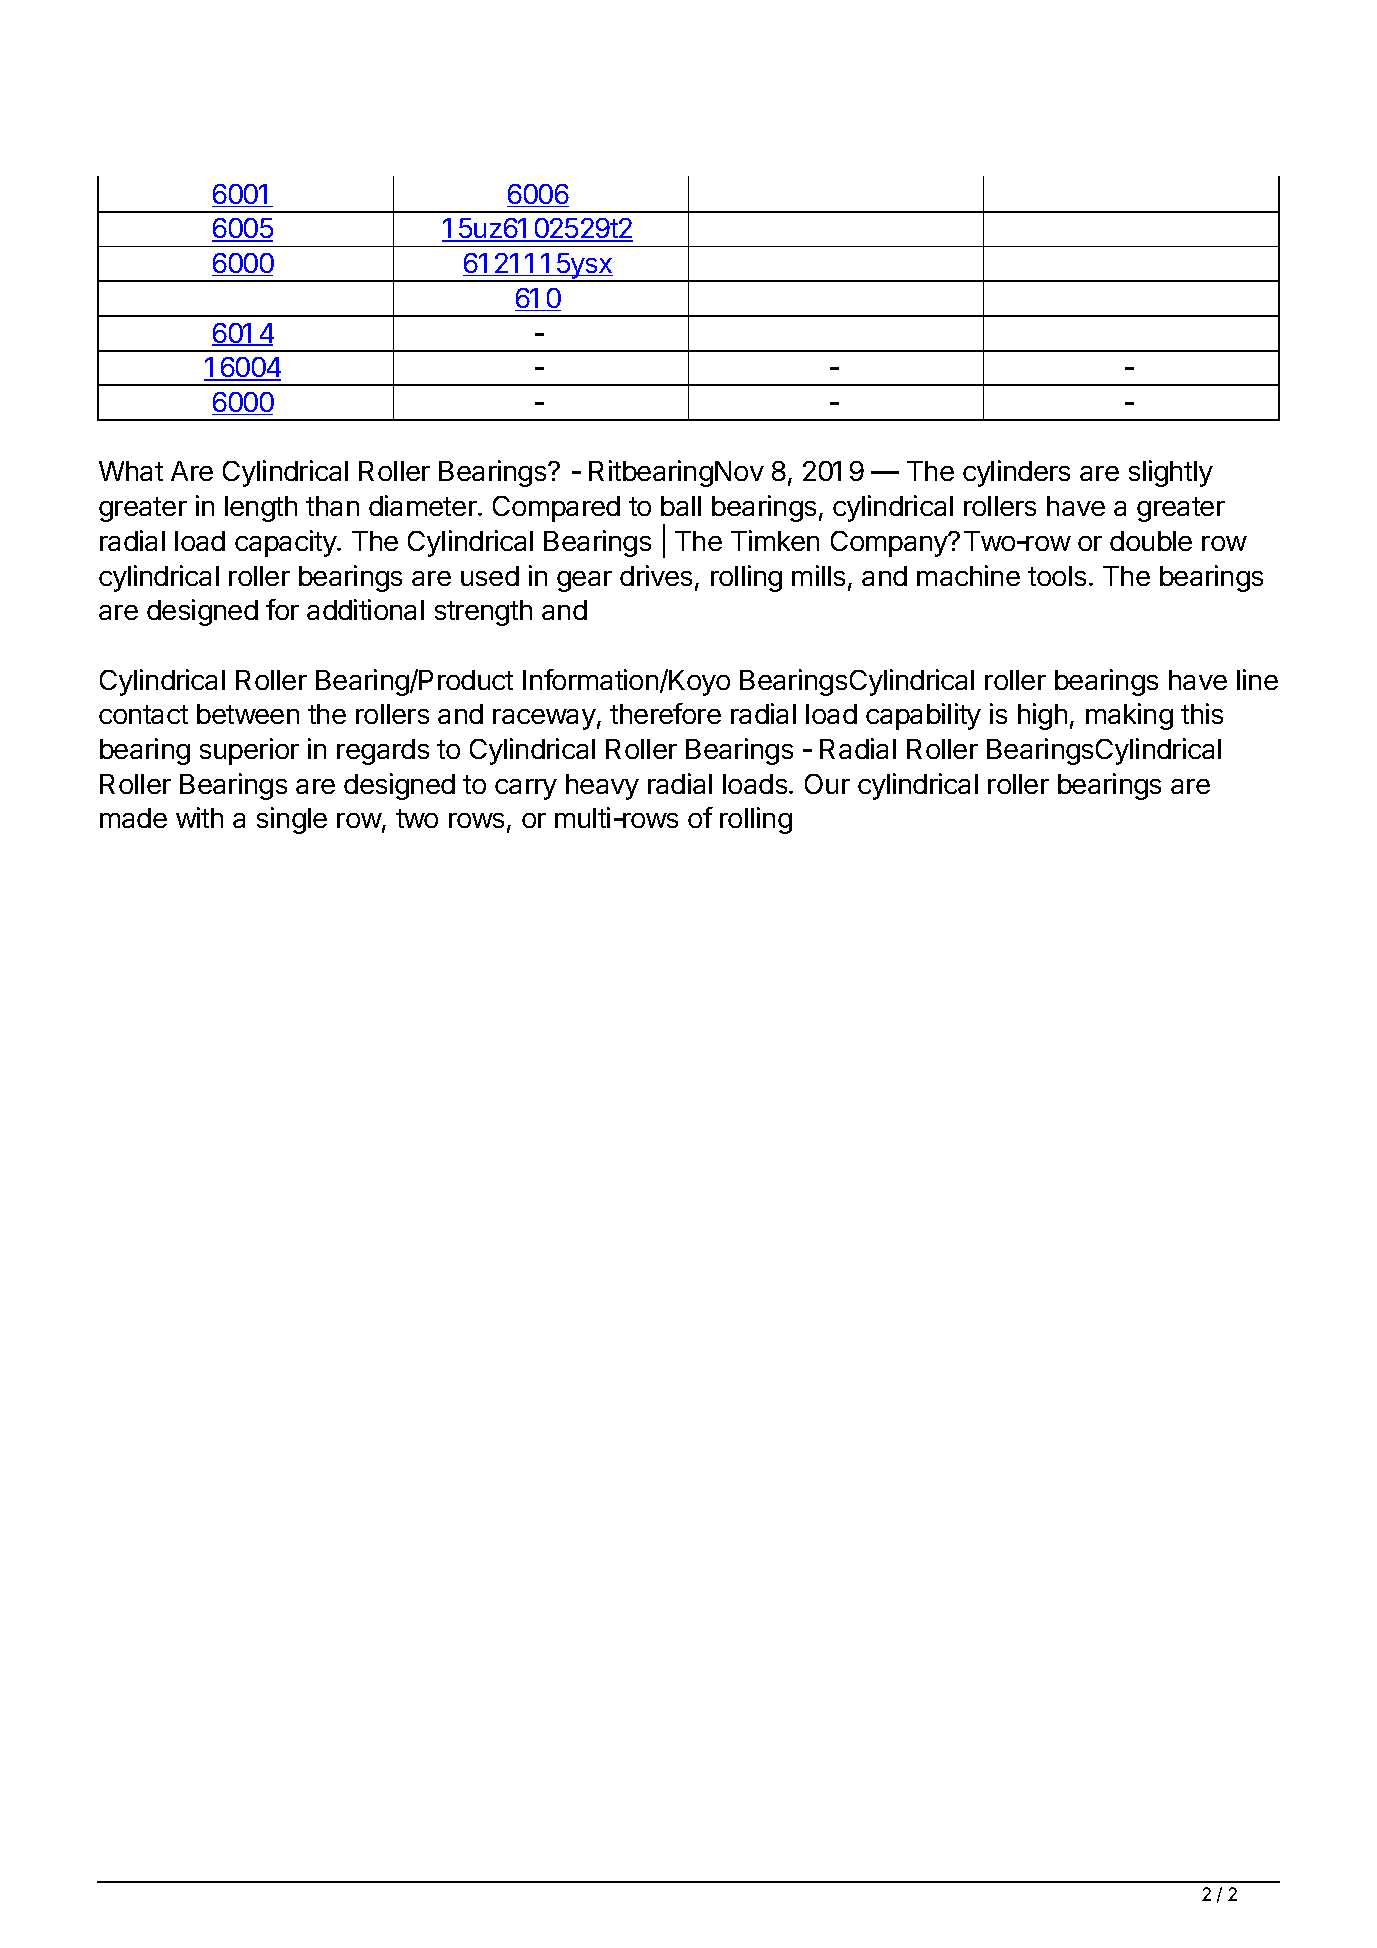 This screenshot has height=1948, width=1377. Describe the element at coordinates (681, 506) in the screenshot. I see `ball` at that location.
